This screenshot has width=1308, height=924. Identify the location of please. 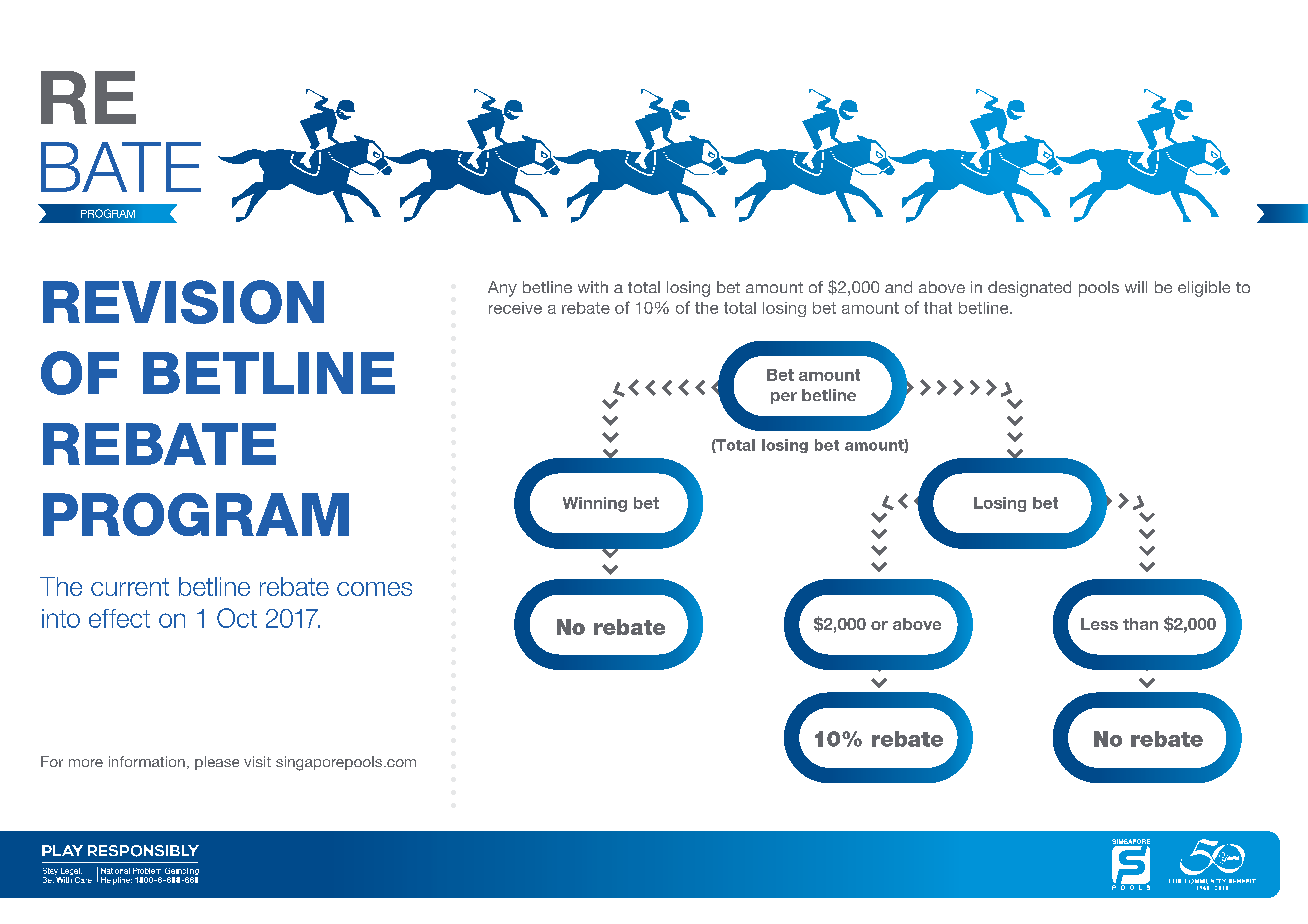
(217, 763).
